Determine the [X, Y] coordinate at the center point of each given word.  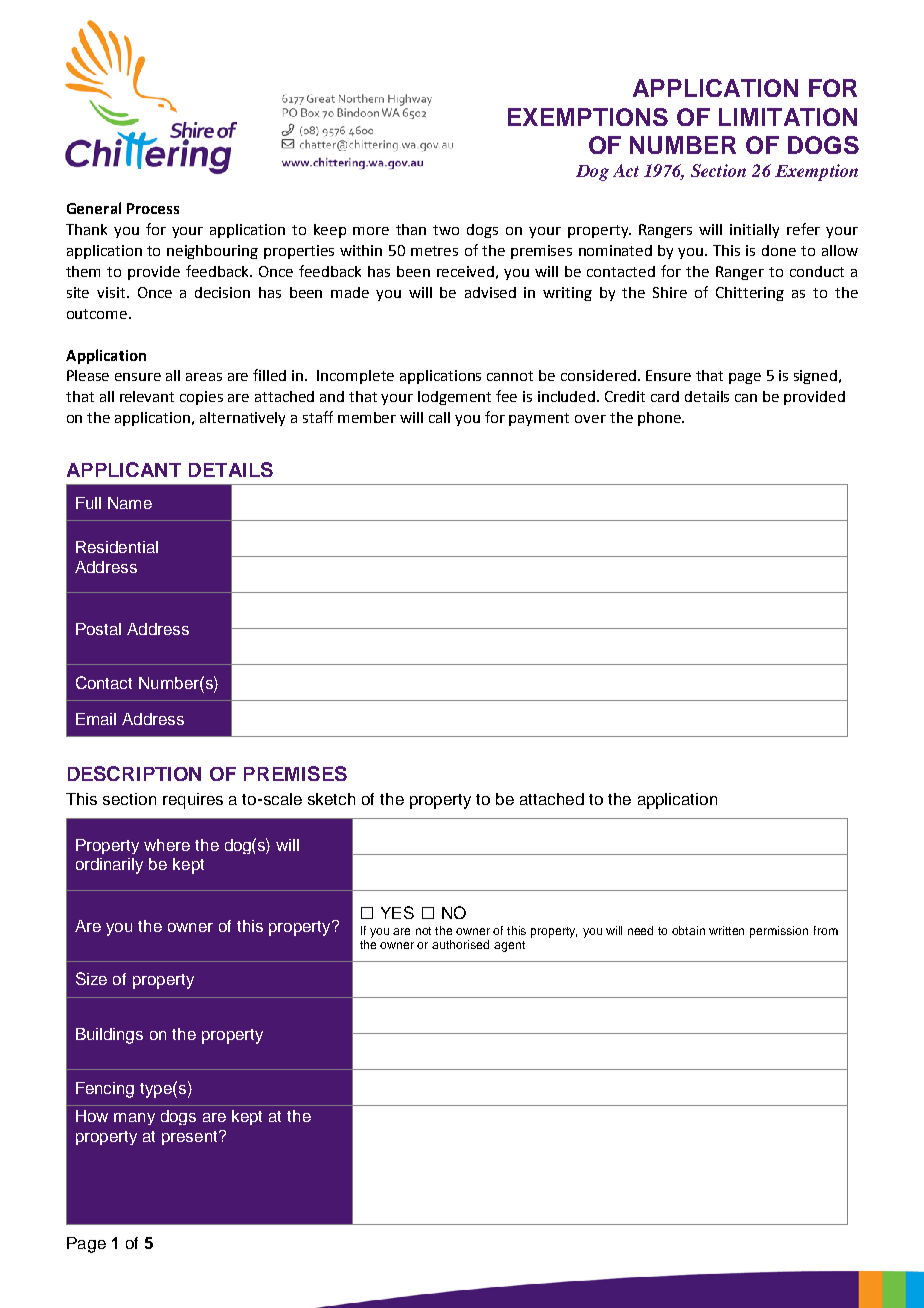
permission [779, 932]
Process [153, 208]
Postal [98, 629]
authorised [460, 944]
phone [660, 419]
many [134, 1119]
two [446, 230]
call [439, 417]
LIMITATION [788, 117]
